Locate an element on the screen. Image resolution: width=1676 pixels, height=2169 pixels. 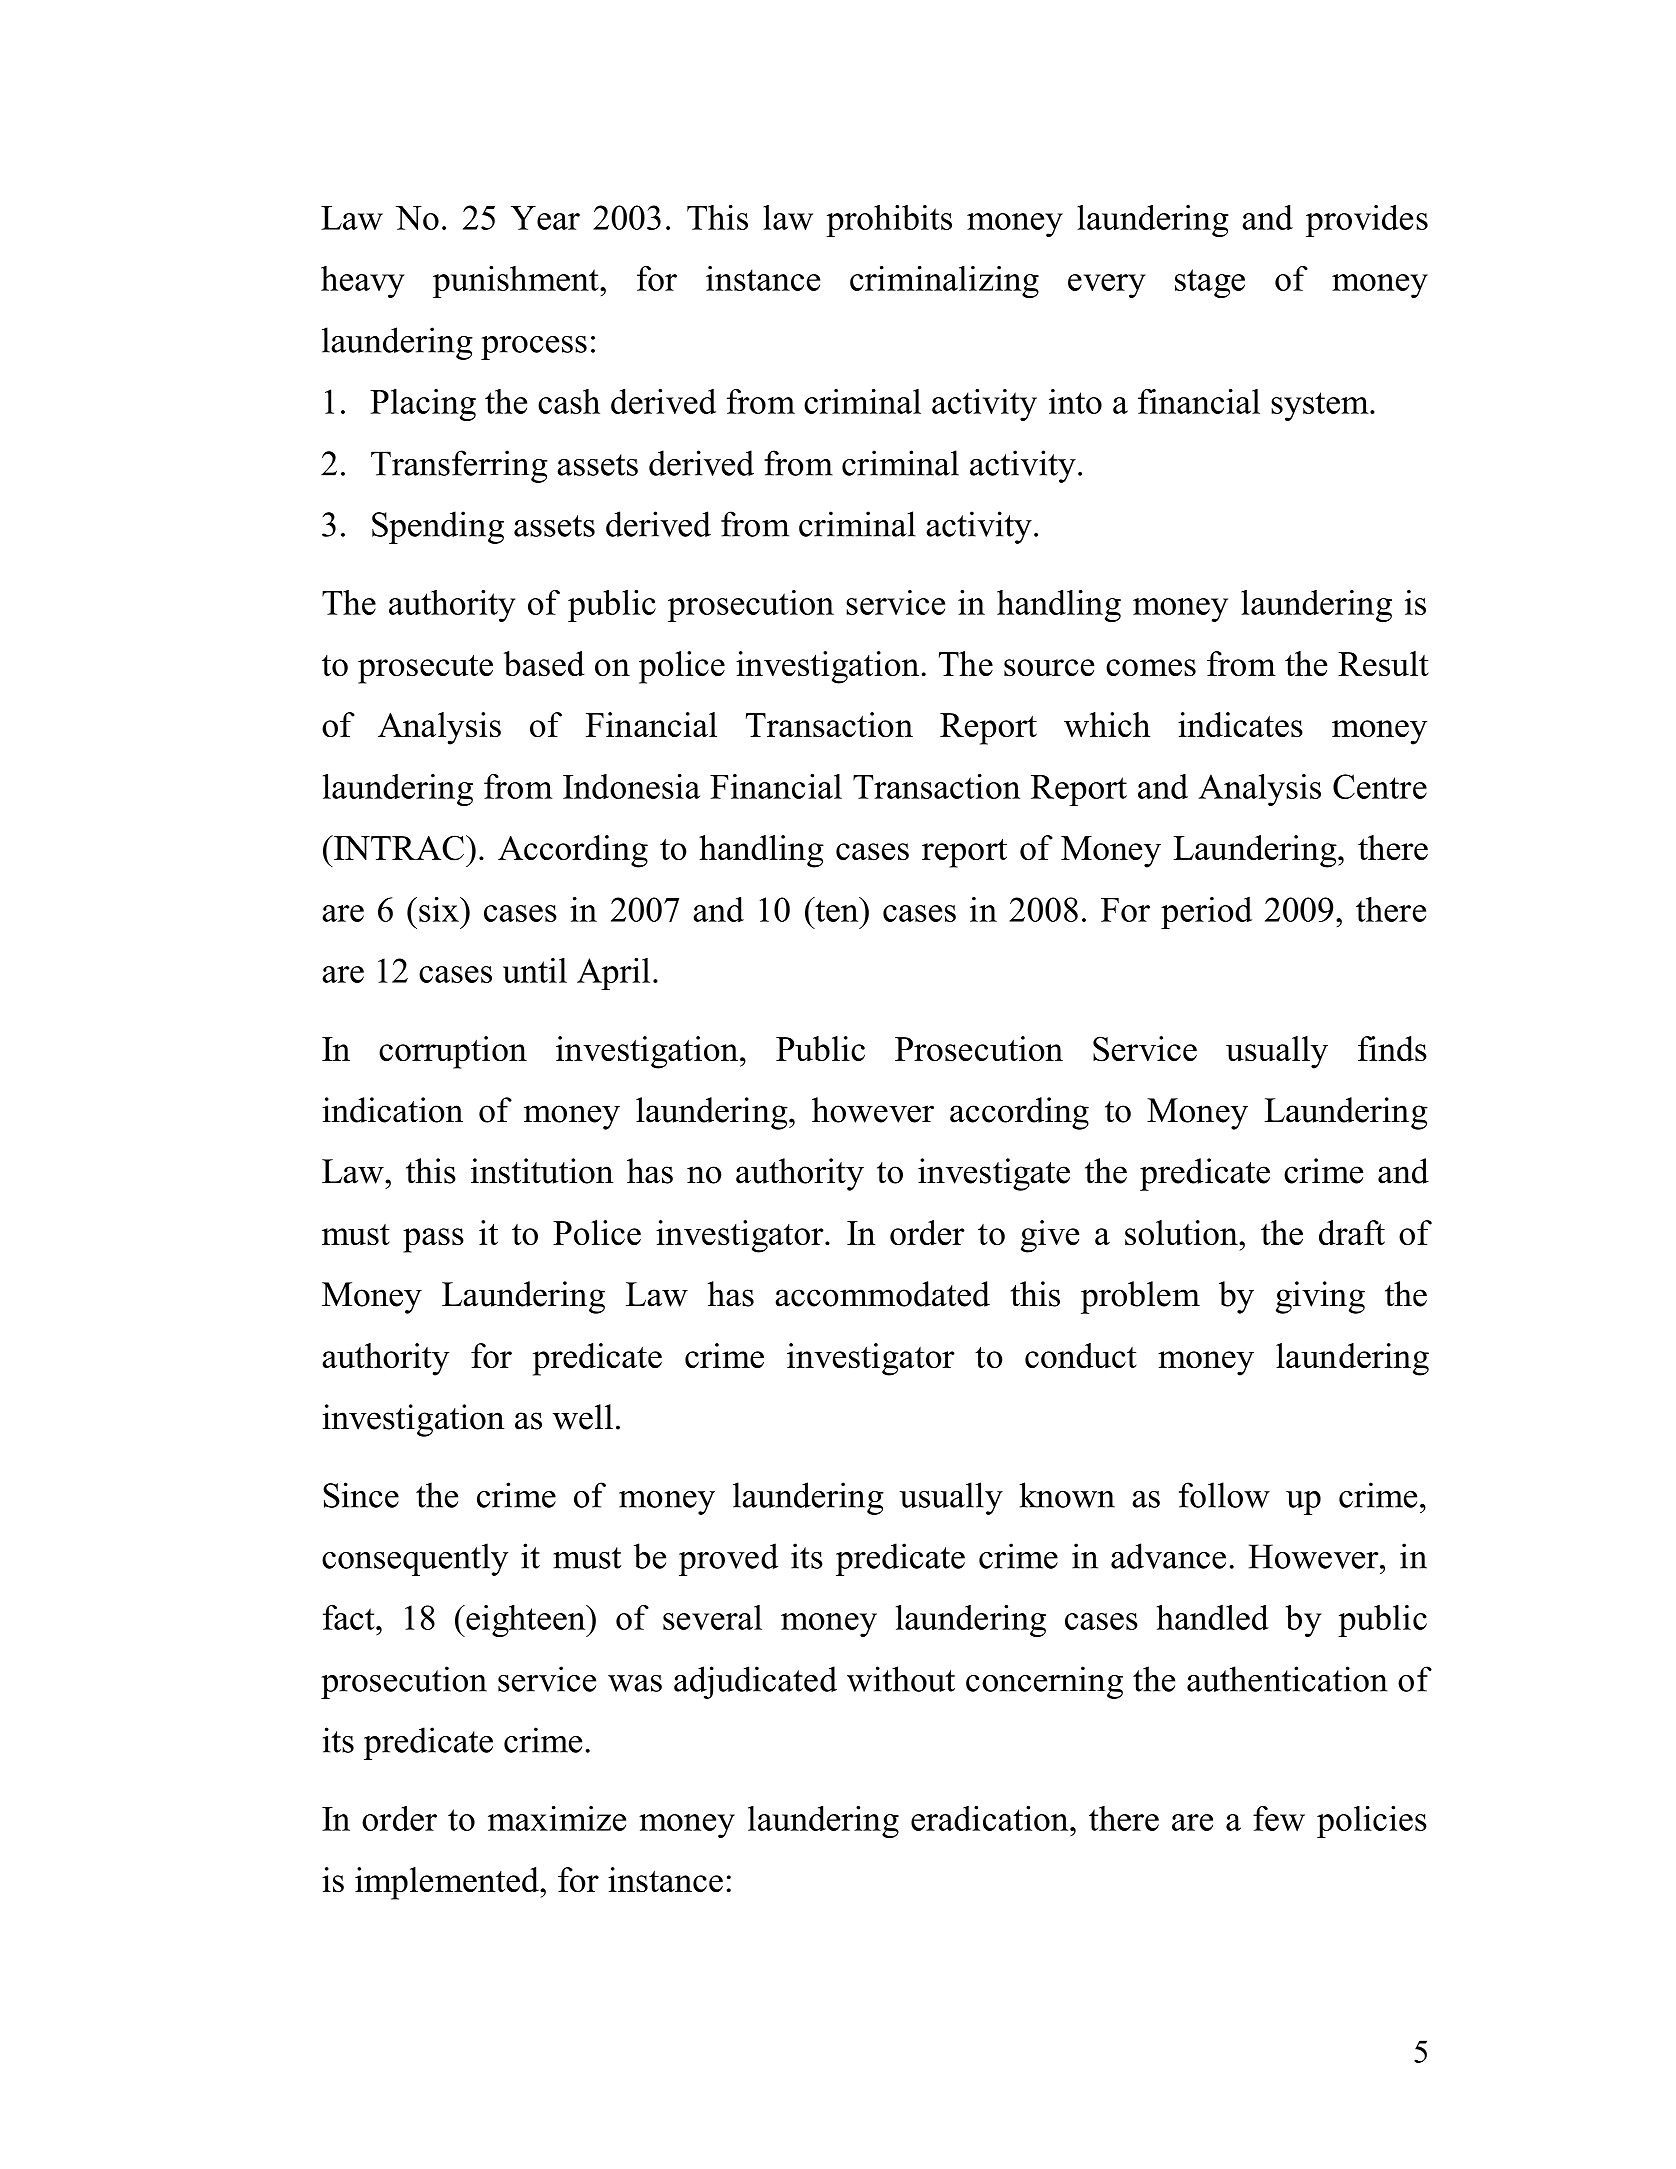
ten is located at coordinates (837, 910).
